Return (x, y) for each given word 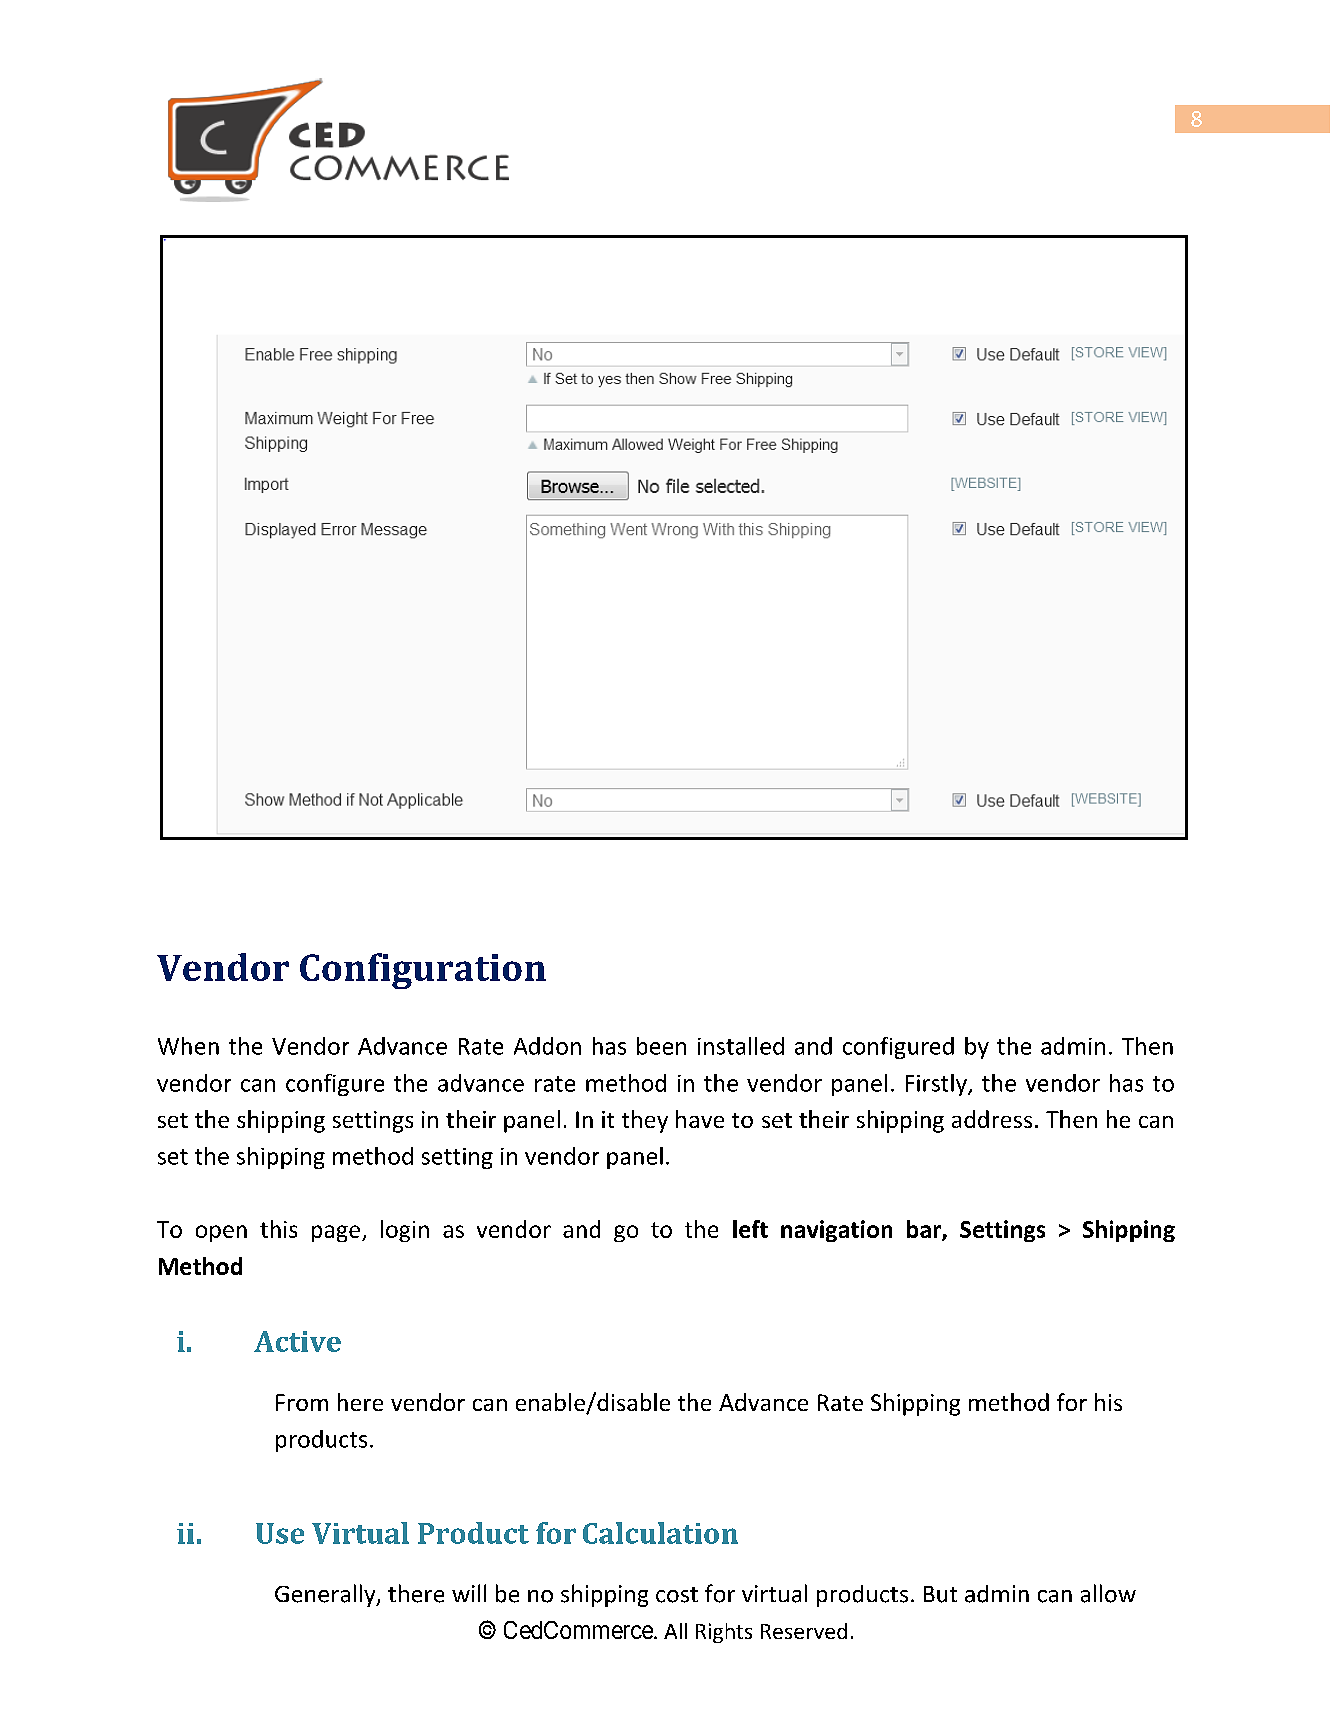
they (645, 1121)
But (940, 1594)
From (302, 1402)
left (750, 1229)
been (661, 1046)
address (992, 1119)
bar (925, 1230)
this (278, 1229)
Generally (326, 1595)
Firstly (937, 1085)
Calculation (660, 1533)
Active (297, 1341)
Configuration (423, 971)
